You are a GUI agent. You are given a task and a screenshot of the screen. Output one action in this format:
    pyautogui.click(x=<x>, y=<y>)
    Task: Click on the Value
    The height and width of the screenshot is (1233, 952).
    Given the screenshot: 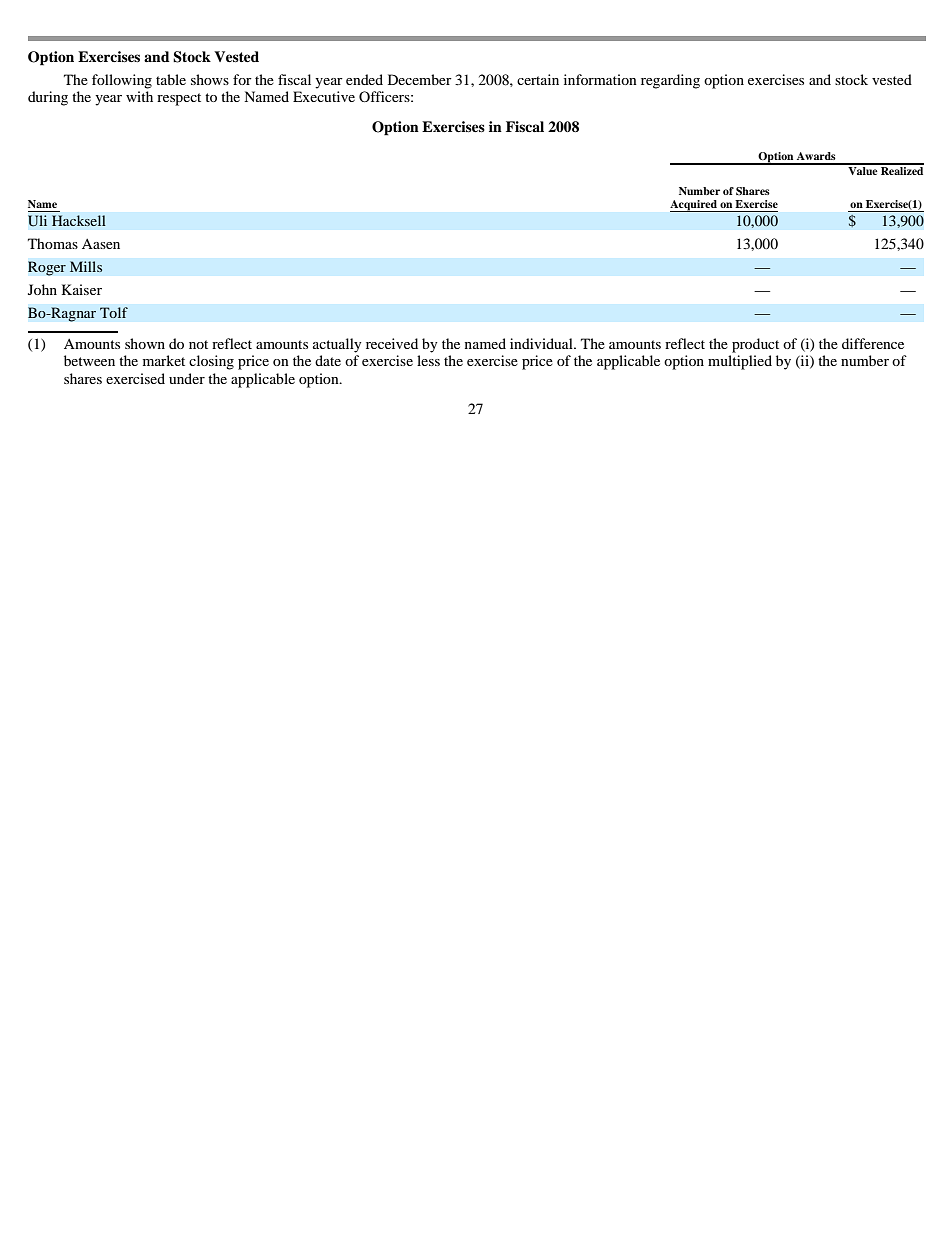 What is the action you would take?
    pyautogui.click(x=863, y=169)
